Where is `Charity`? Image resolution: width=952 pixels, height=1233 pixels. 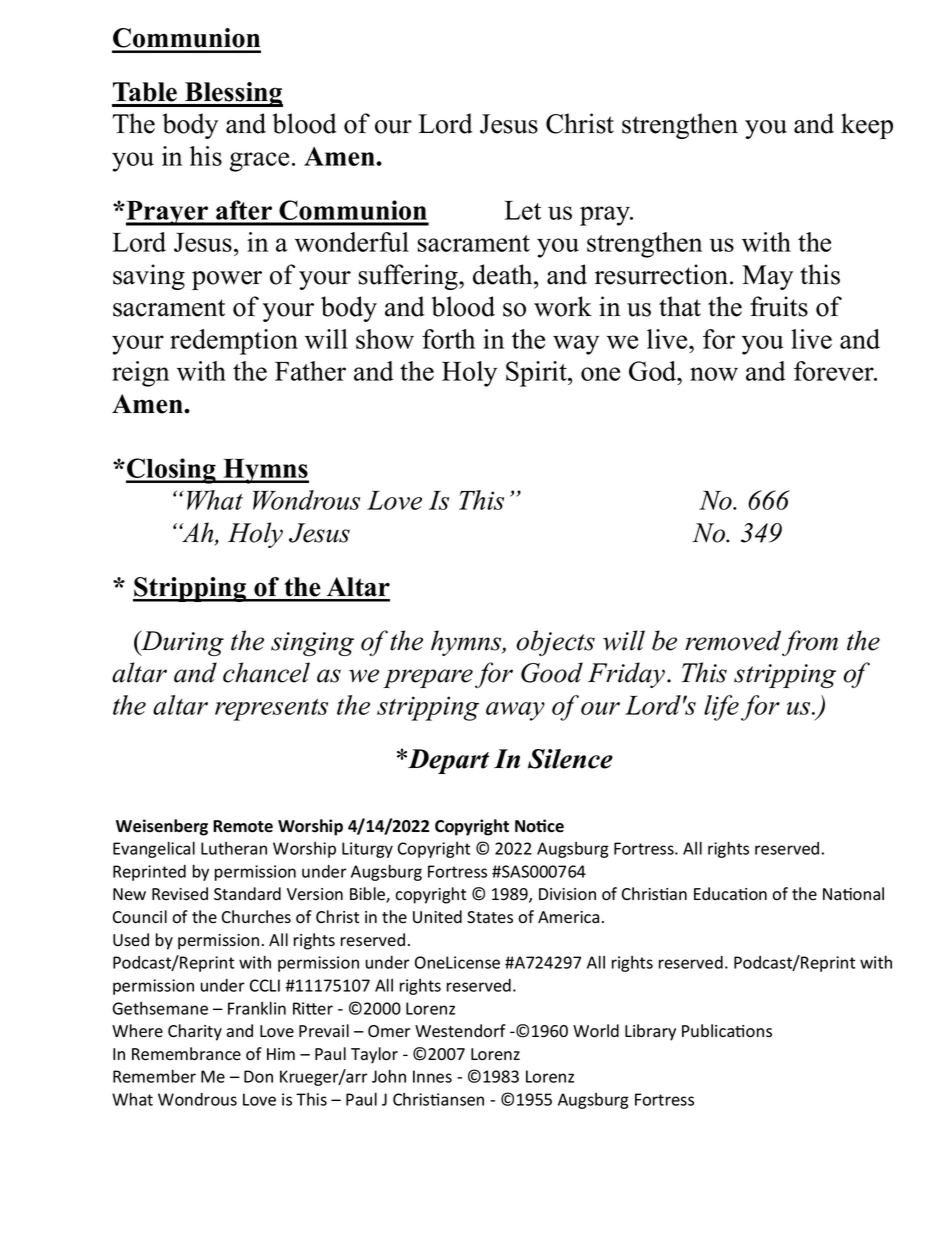 Charity is located at coordinates (195, 1032).
